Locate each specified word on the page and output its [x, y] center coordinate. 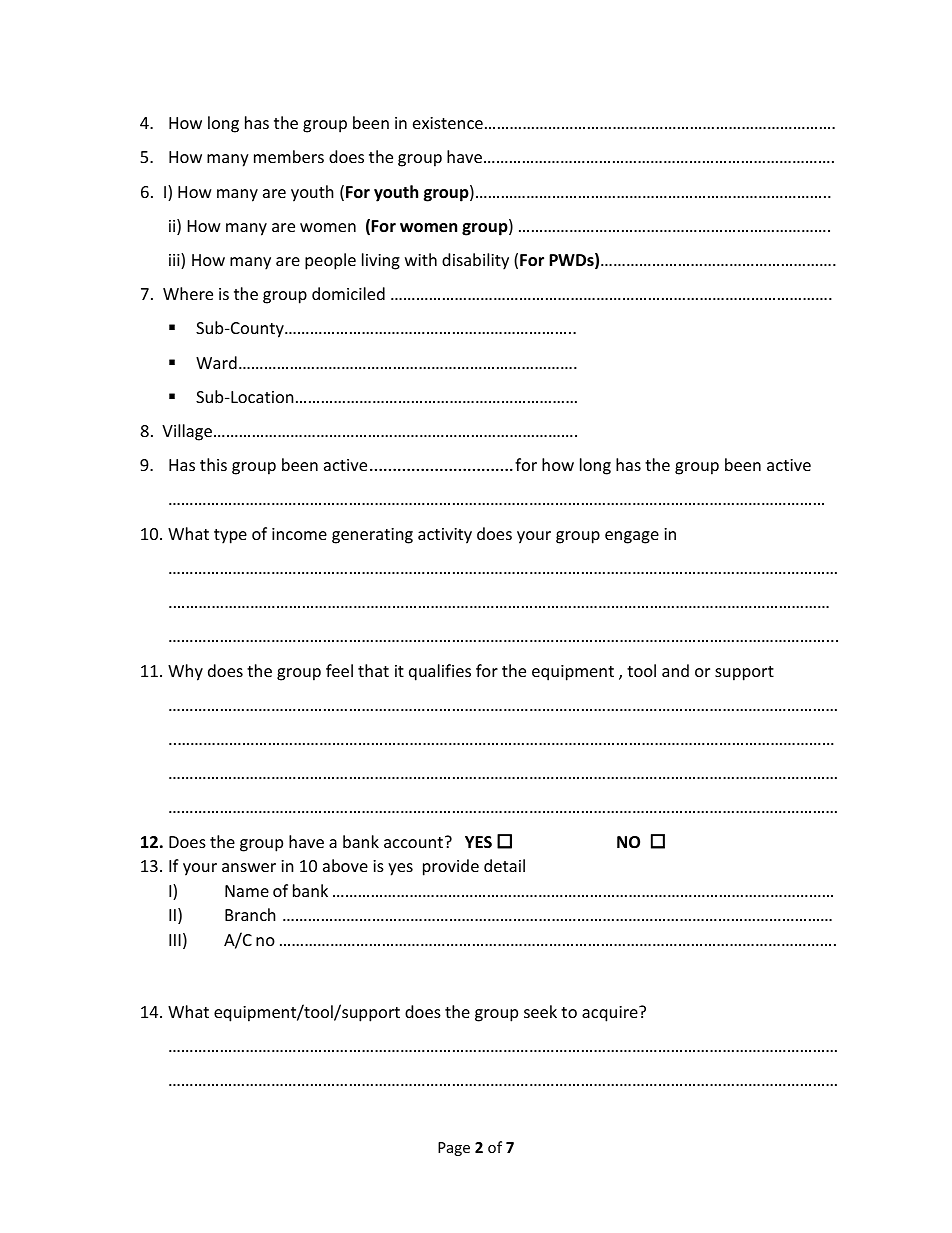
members [289, 156]
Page [454, 1149]
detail [504, 865]
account [415, 842]
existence [448, 123]
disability [475, 261]
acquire [611, 1014]
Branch [250, 914]
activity [445, 536]
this [213, 464]
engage [632, 537]
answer [249, 867]
